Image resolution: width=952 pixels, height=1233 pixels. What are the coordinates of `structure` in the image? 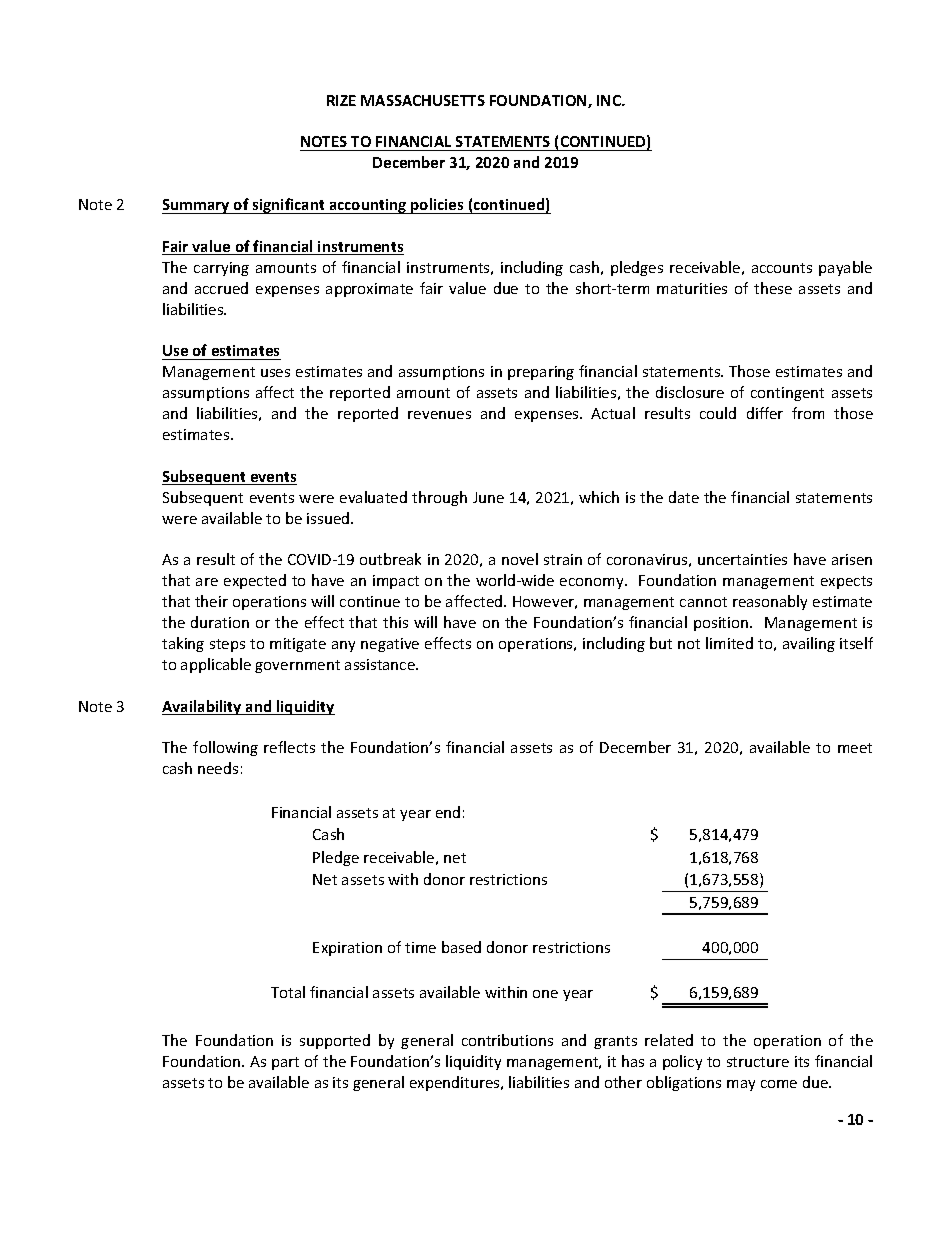 It's located at (758, 1062).
